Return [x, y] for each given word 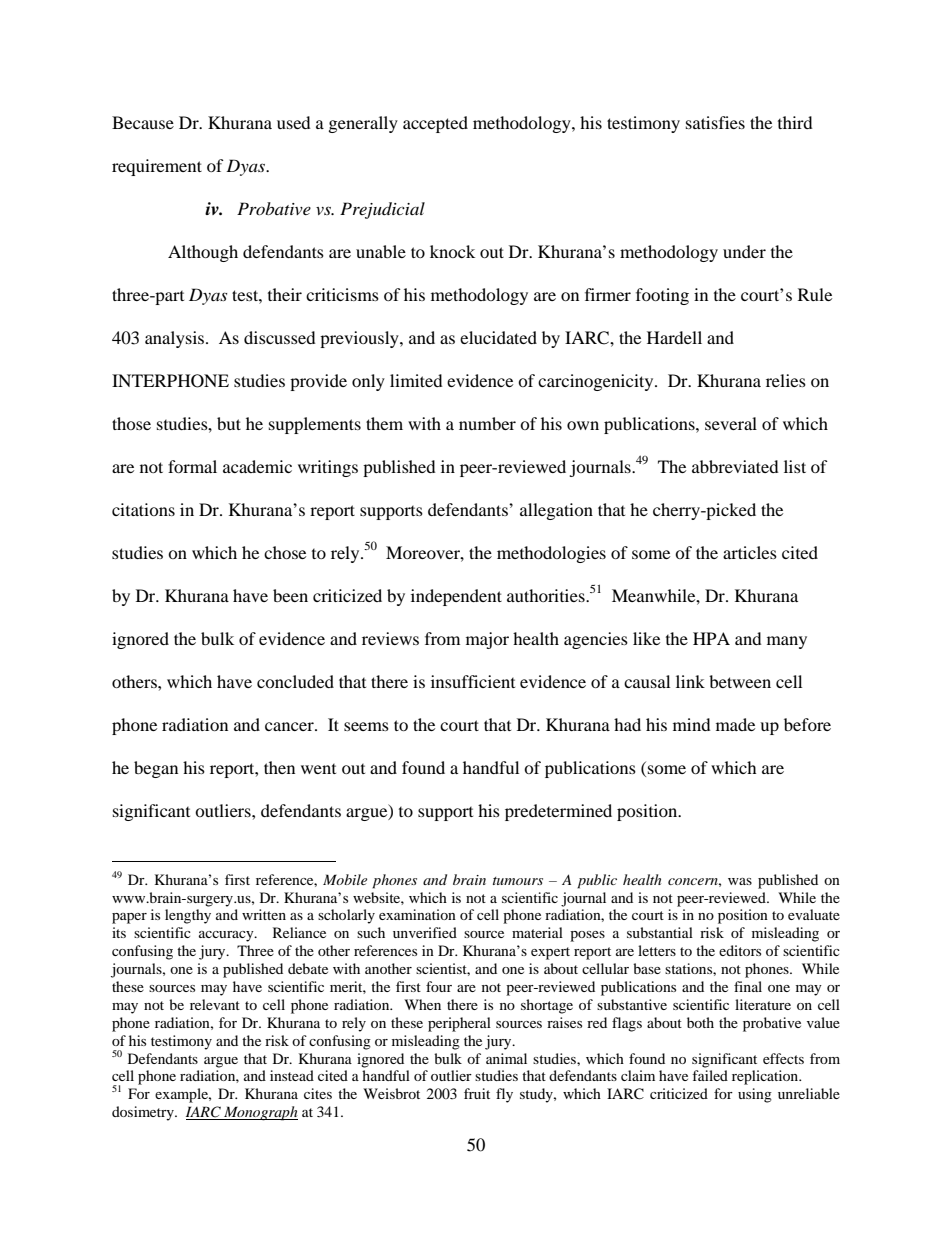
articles [750, 552]
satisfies [715, 122]
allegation [556, 511]
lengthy [188, 916]
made [735, 724]
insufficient [473, 681]
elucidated [498, 337]
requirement [157, 167]
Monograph [260, 1113]
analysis [176, 339]
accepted [435, 124]
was [740, 881]
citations [143, 509]
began [156, 769]
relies [786, 380]
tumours [518, 881]
